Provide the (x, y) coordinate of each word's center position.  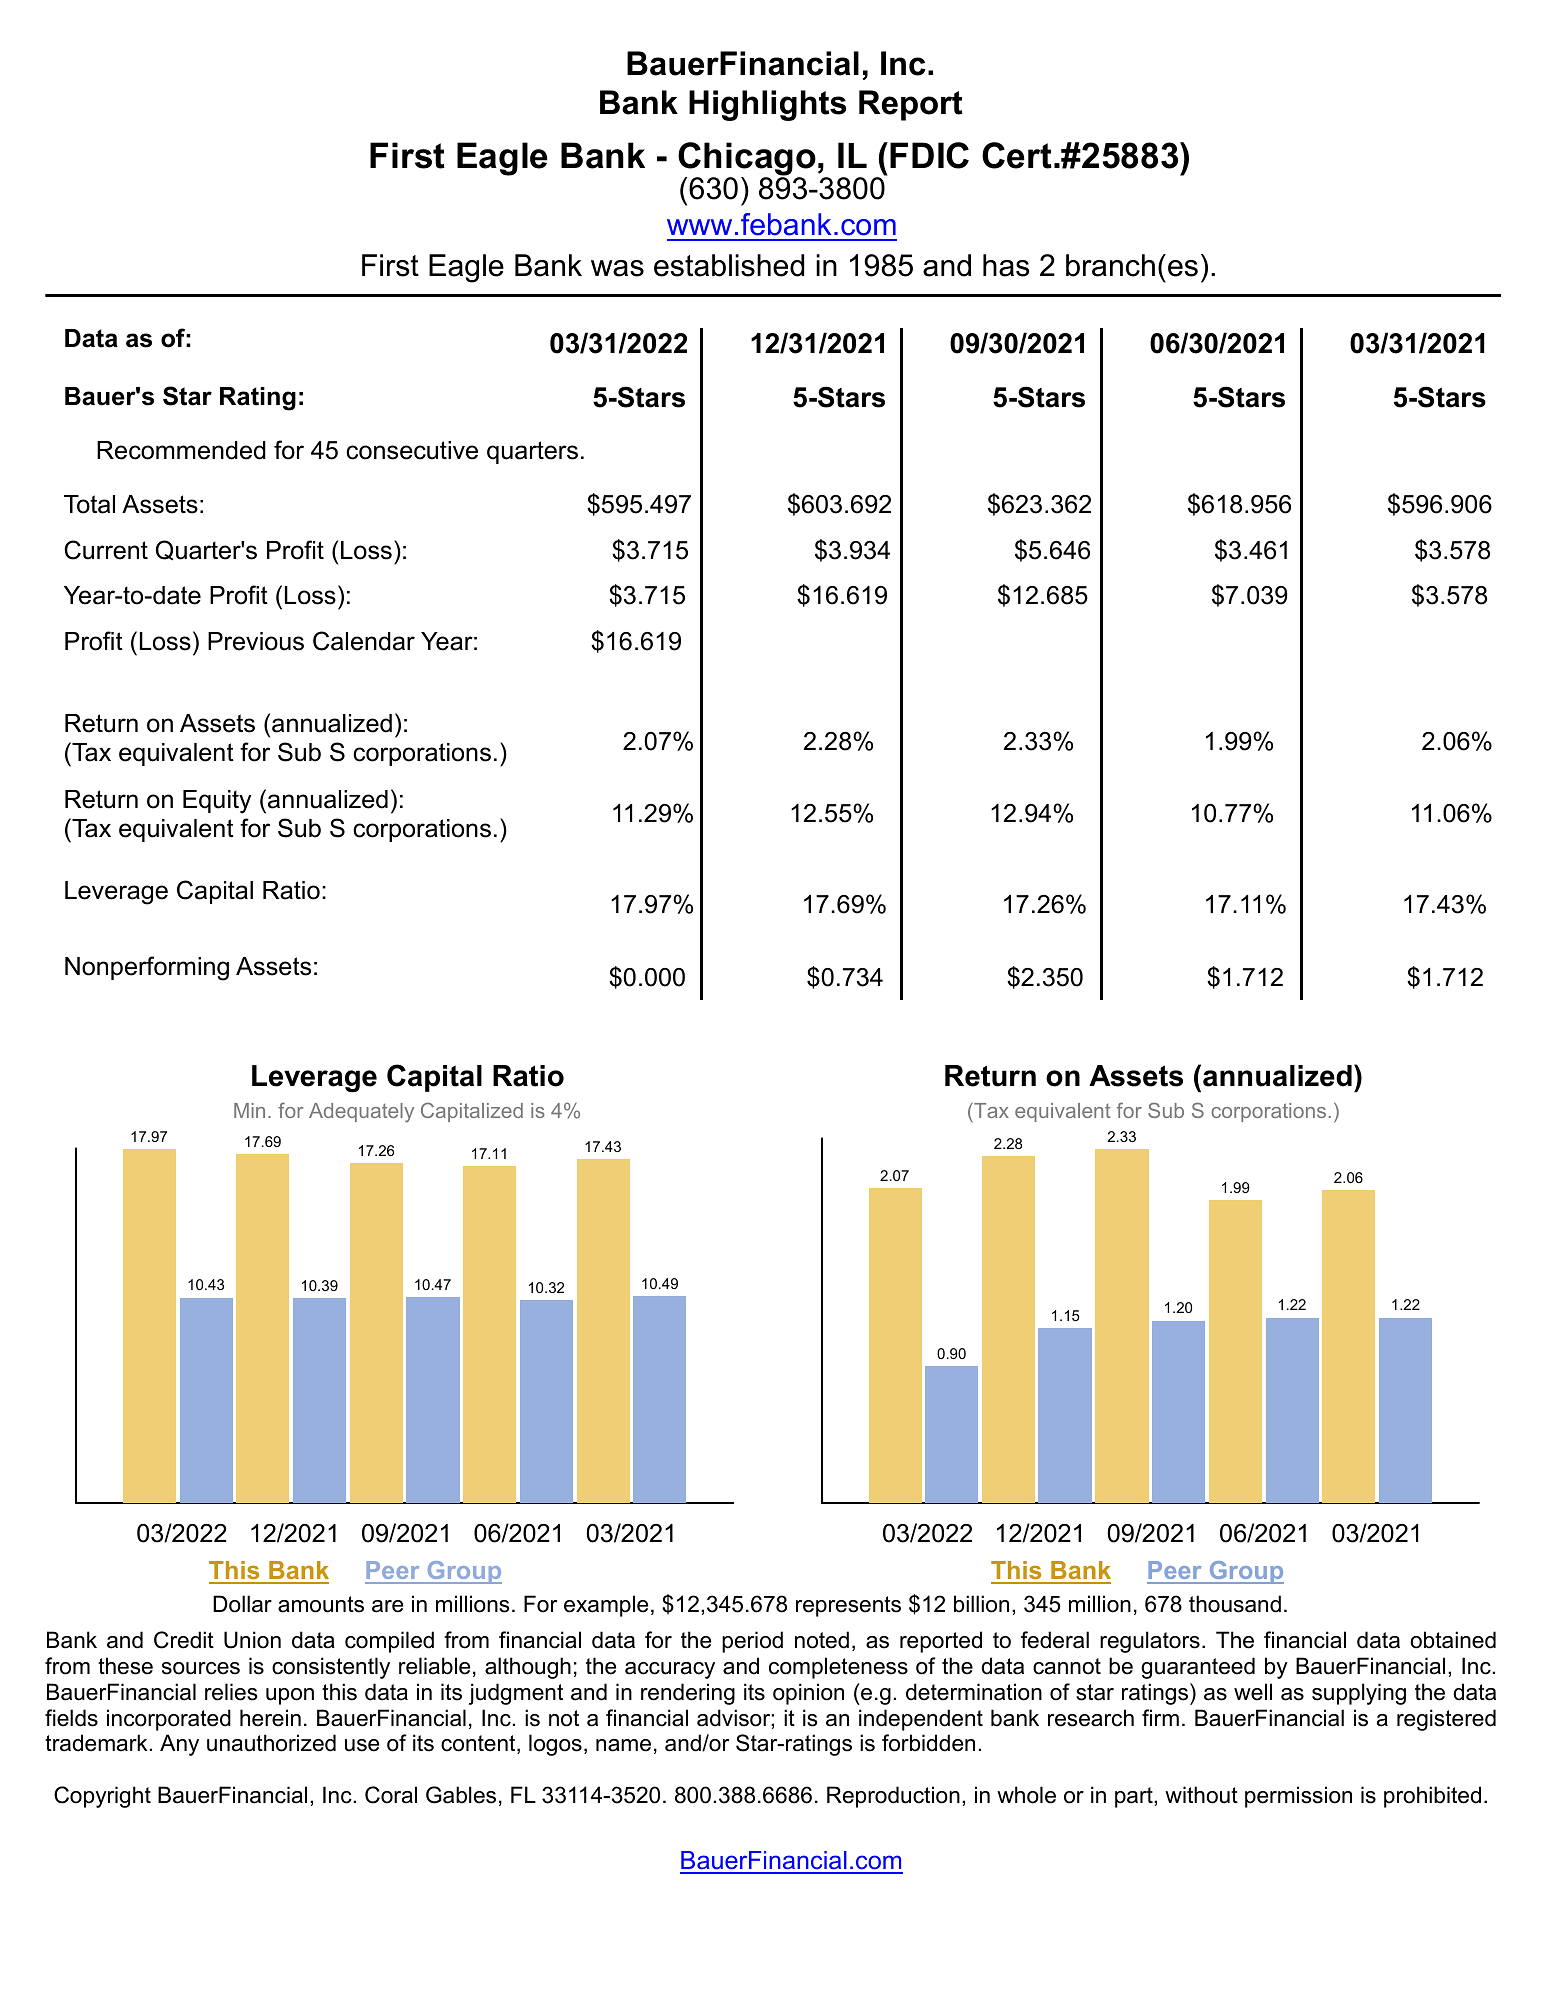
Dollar (242, 1604)
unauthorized (271, 1743)
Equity (217, 802)
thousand (1235, 1604)
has (1006, 265)
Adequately (361, 1113)
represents (848, 1606)
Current (106, 550)
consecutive (412, 450)
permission (1298, 1797)
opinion (808, 1694)
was (617, 268)
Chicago (747, 160)
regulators (1150, 1642)
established (729, 265)
